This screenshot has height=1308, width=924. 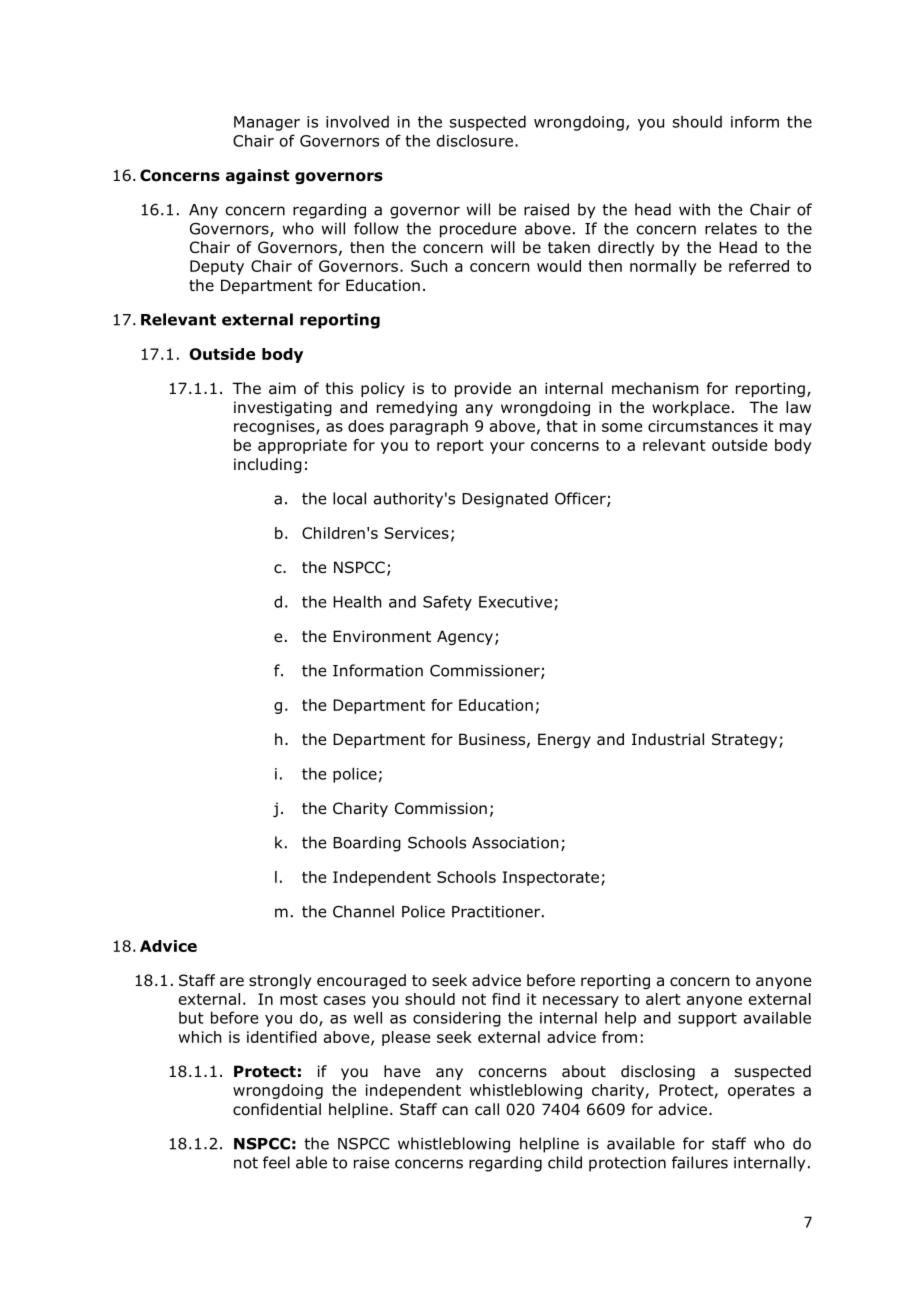 What do you see at coordinates (465, 637) in the screenshot?
I see `Agency` at bounding box center [465, 637].
